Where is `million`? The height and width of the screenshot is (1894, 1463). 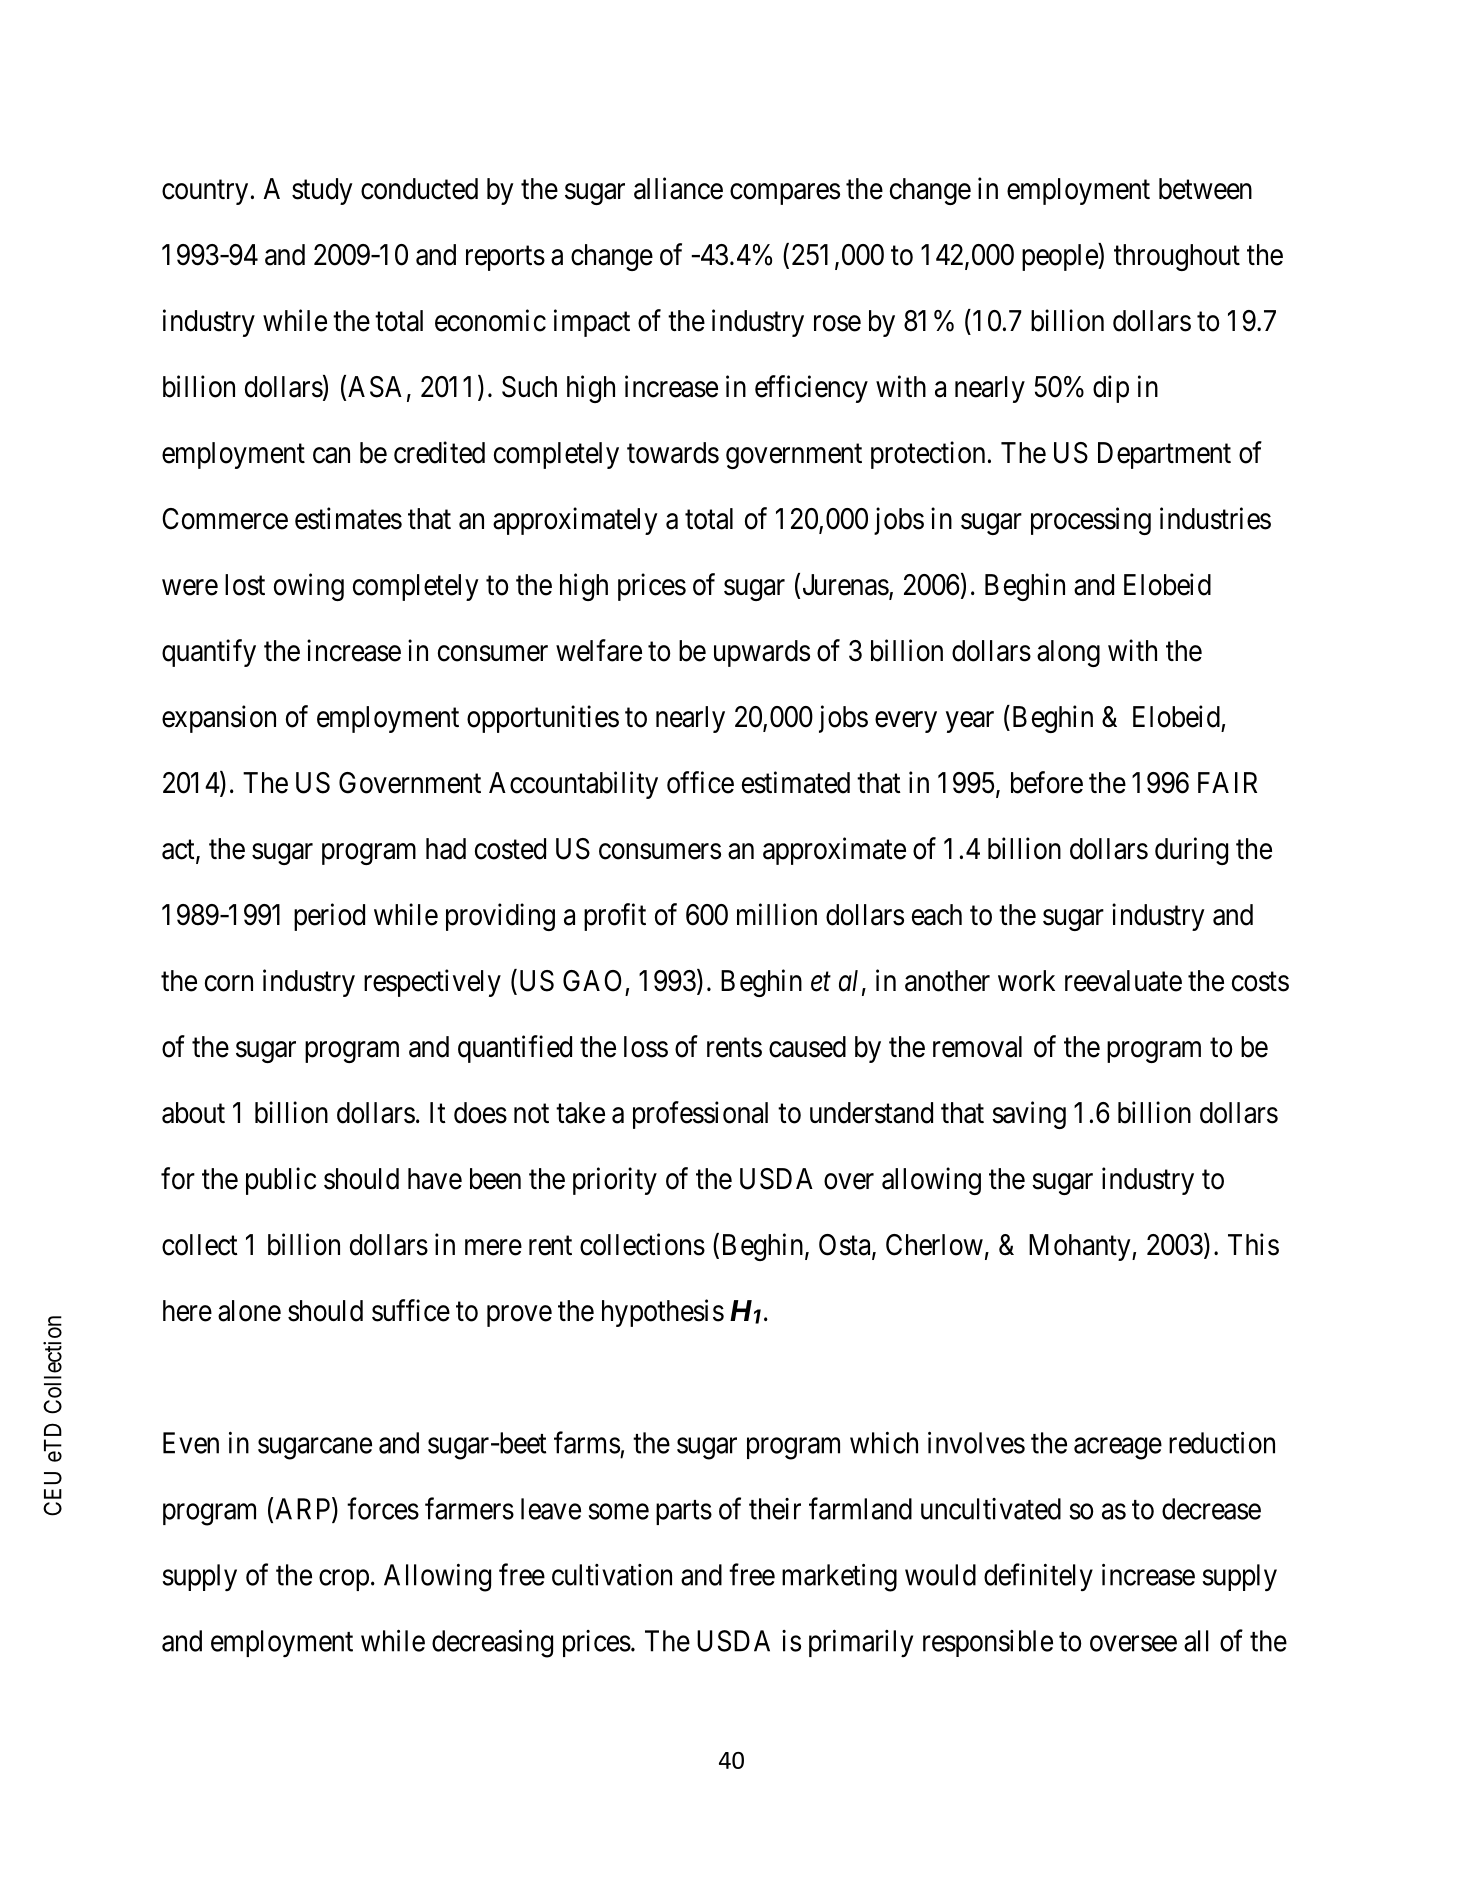 million is located at coordinates (777, 914).
